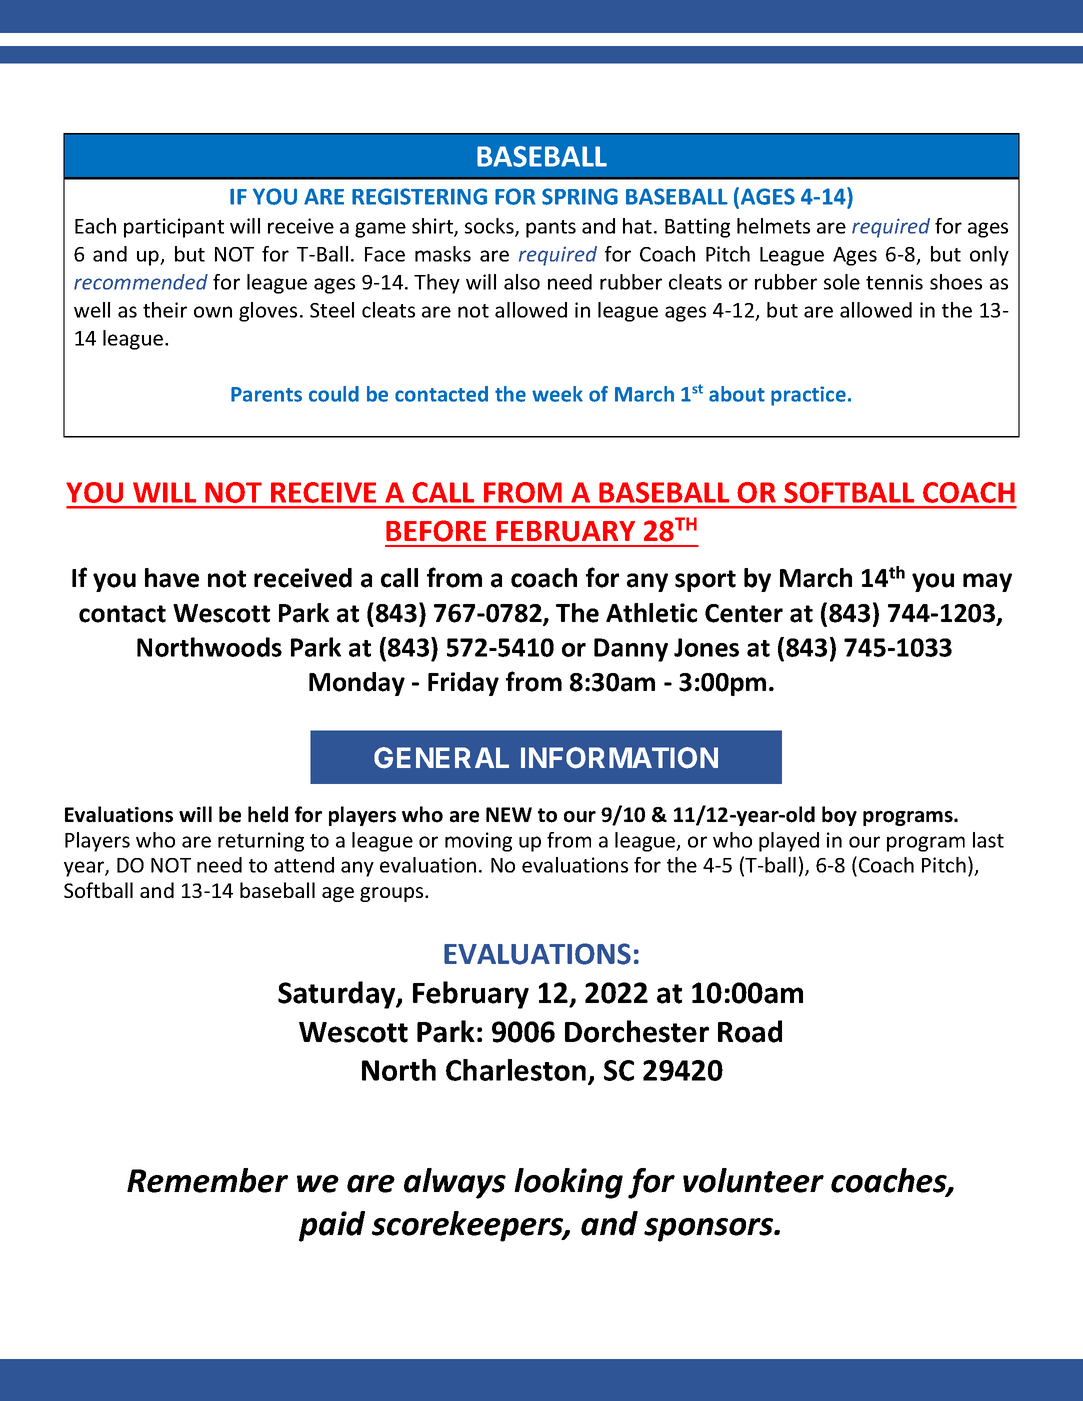 The width and height of the document is (1083, 1401). Describe the element at coordinates (568, 1183) in the document. I see `looking` at that location.
